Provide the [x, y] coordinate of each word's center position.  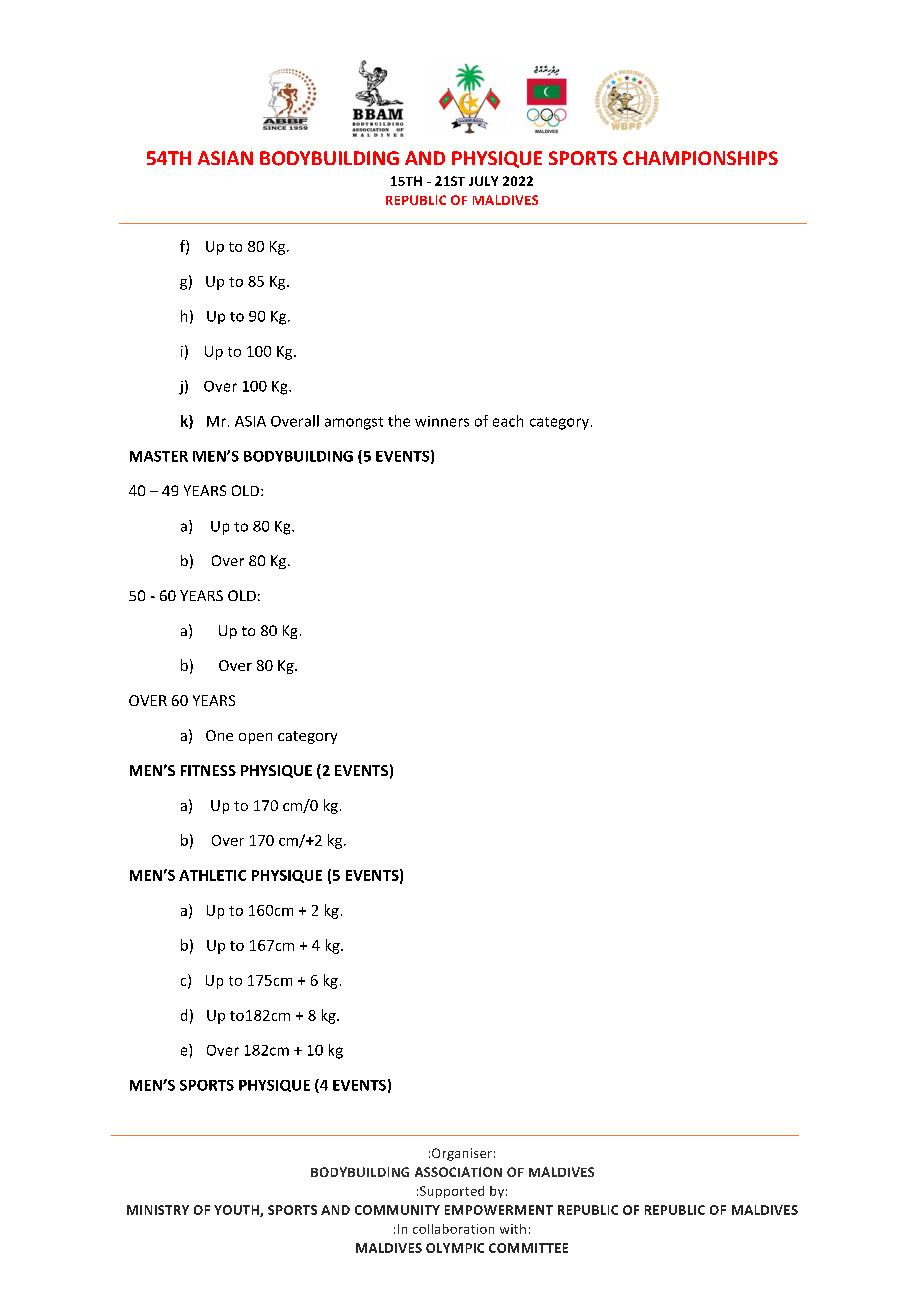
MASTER [159, 456]
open [255, 738]
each [508, 421]
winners [442, 421]
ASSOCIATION [458, 1172]
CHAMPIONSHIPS [700, 158]
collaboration [453, 1229]
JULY [483, 181]
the [399, 421]
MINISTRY [158, 1210]
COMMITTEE [528, 1248]
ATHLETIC [212, 875]
